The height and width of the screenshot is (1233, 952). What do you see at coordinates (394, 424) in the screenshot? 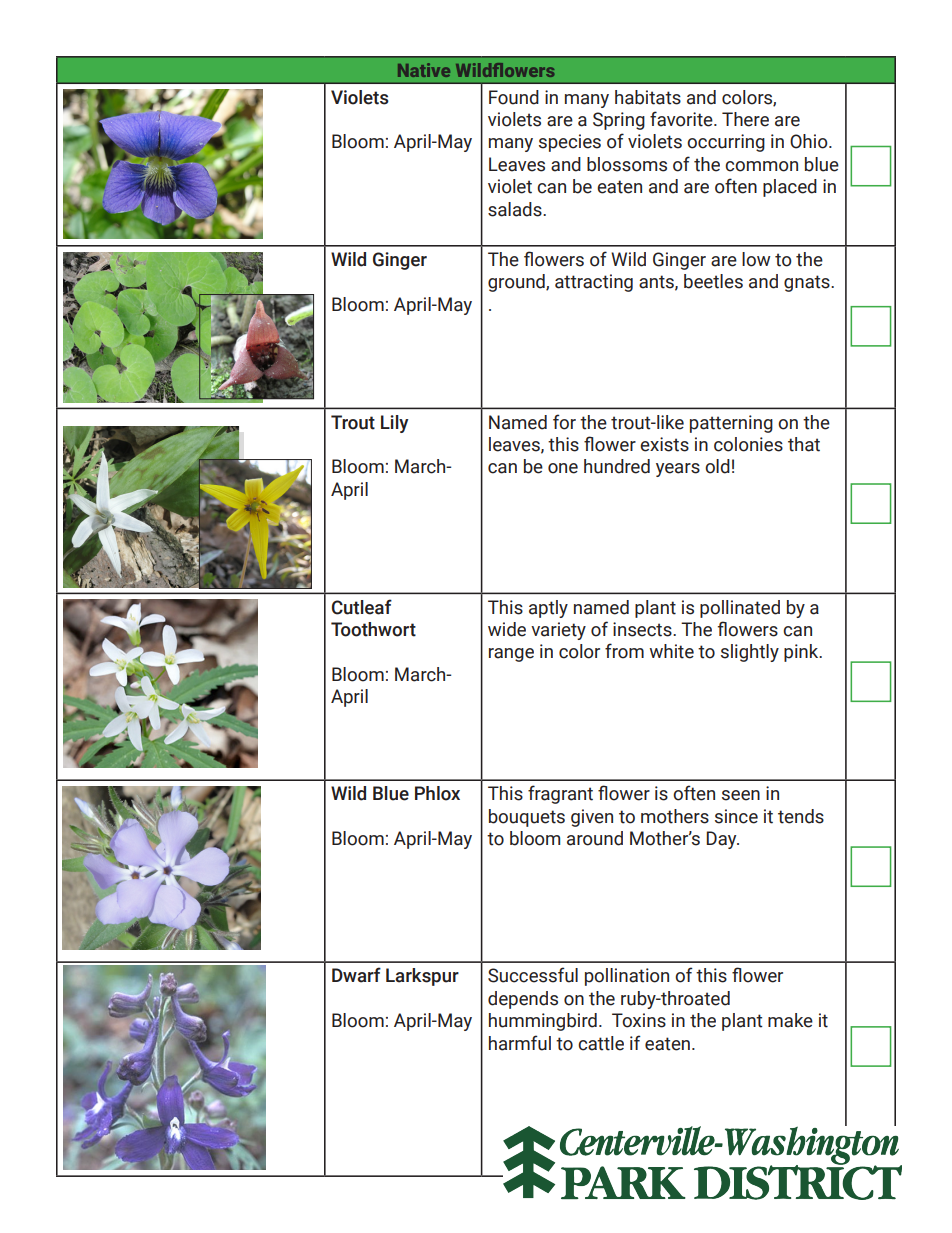
I see `Lily` at bounding box center [394, 424].
